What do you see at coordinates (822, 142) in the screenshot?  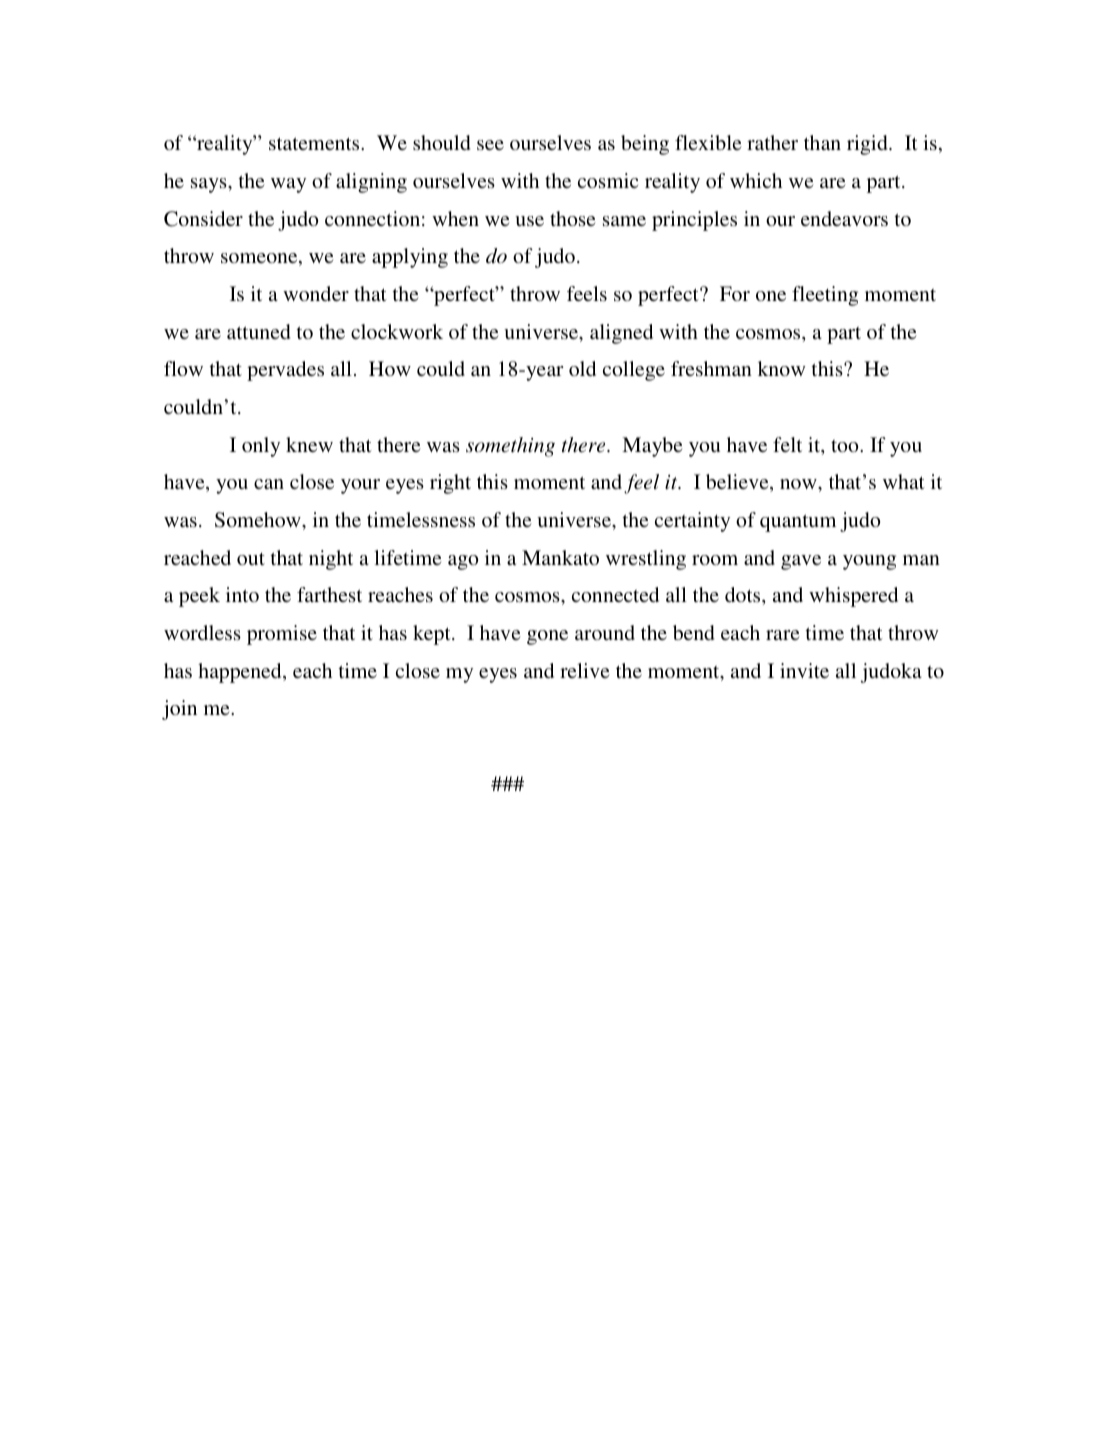 I see `than` at bounding box center [822, 142].
